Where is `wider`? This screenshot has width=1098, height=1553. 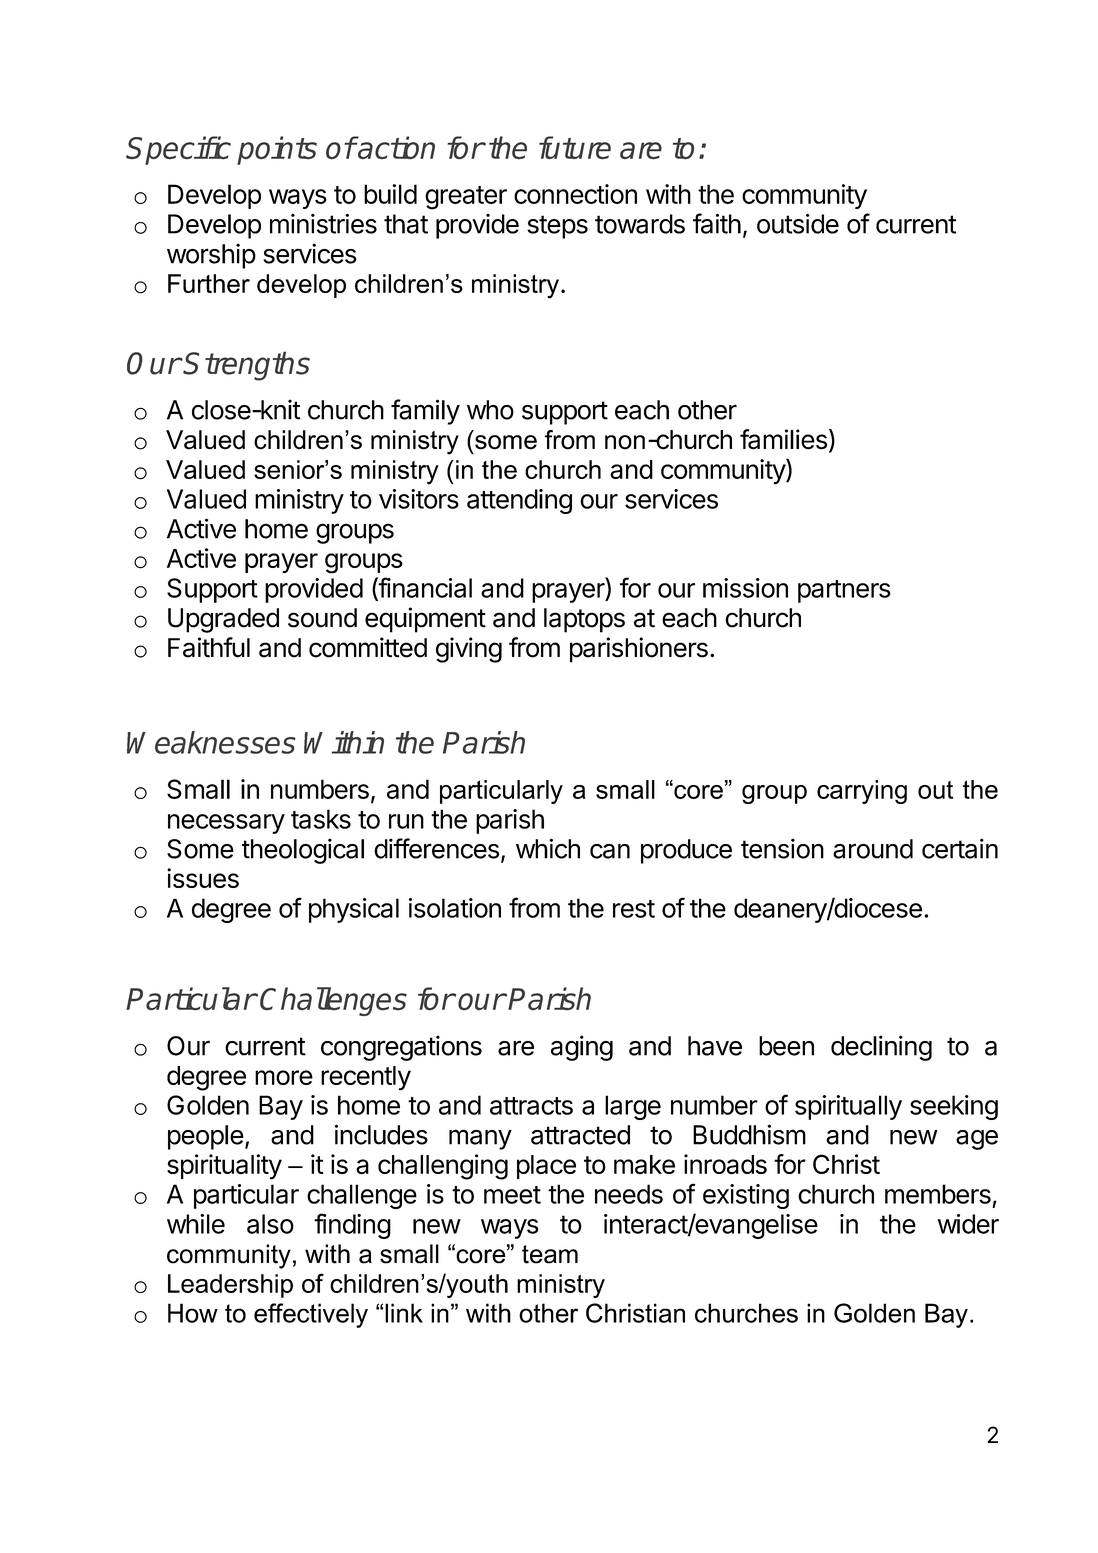 wider is located at coordinates (968, 1224).
